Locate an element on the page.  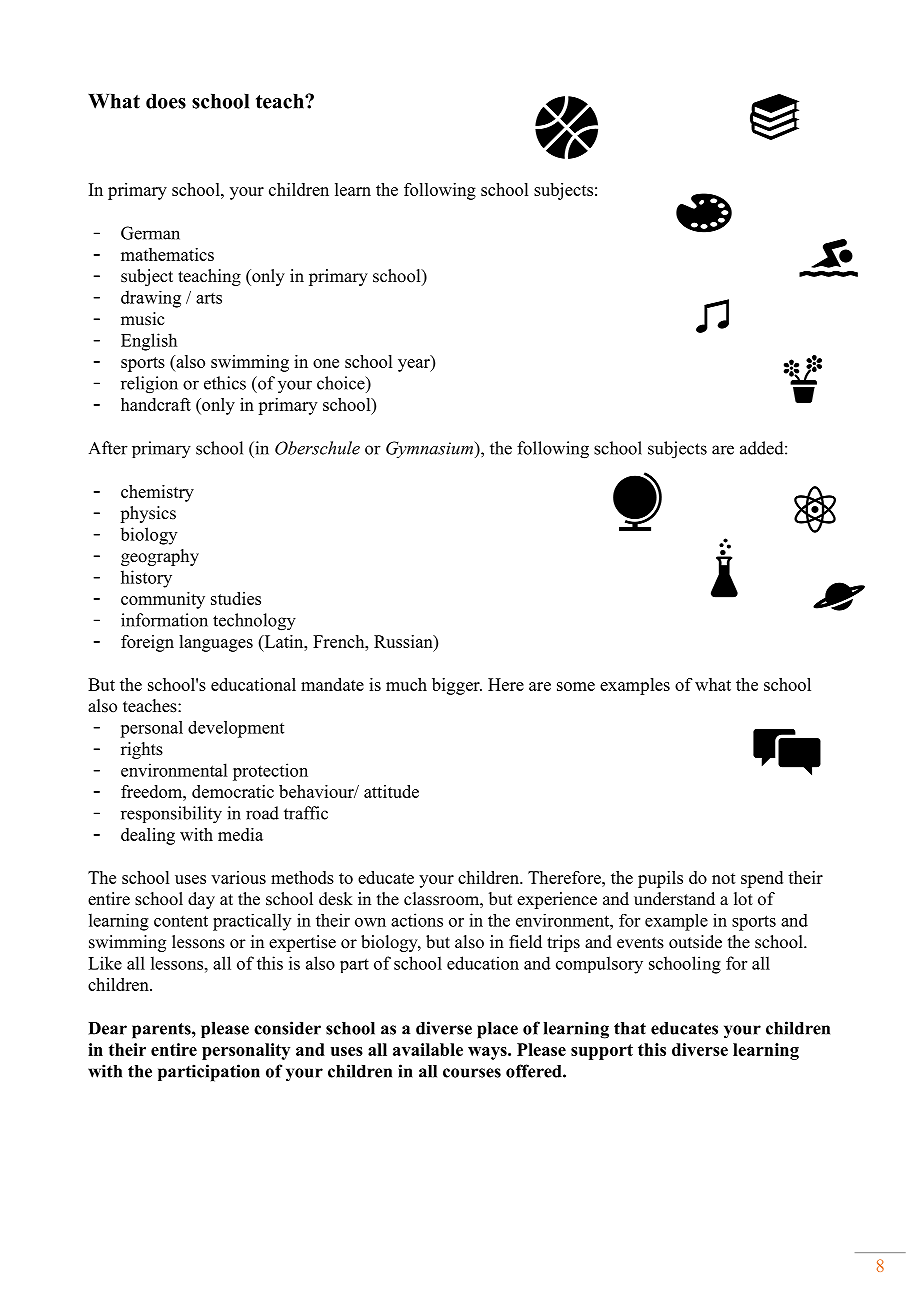
some is located at coordinates (576, 686).
